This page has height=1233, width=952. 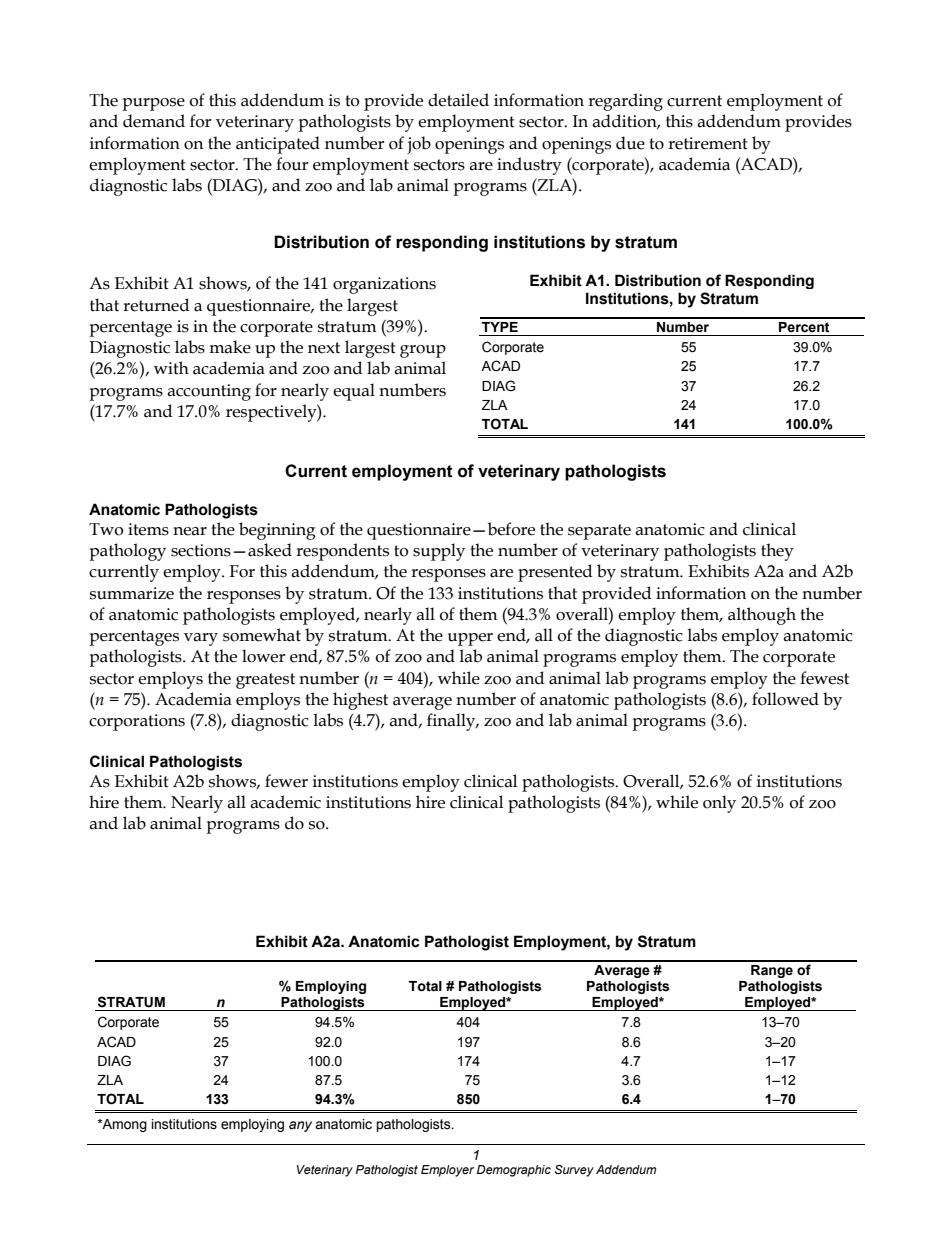 I want to click on retirement, so click(x=708, y=143).
